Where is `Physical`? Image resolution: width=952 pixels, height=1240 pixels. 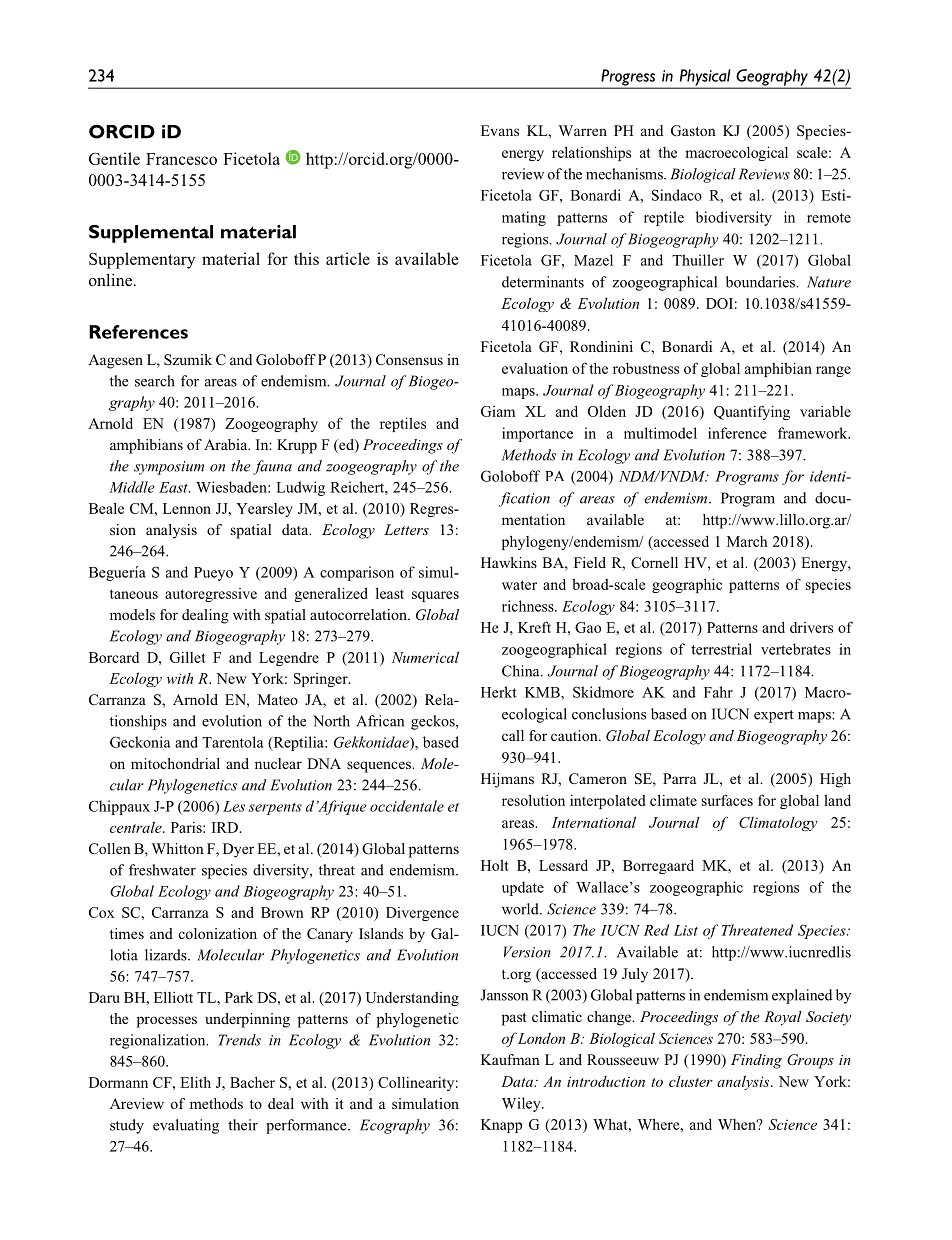 Physical is located at coordinates (705, 78).
